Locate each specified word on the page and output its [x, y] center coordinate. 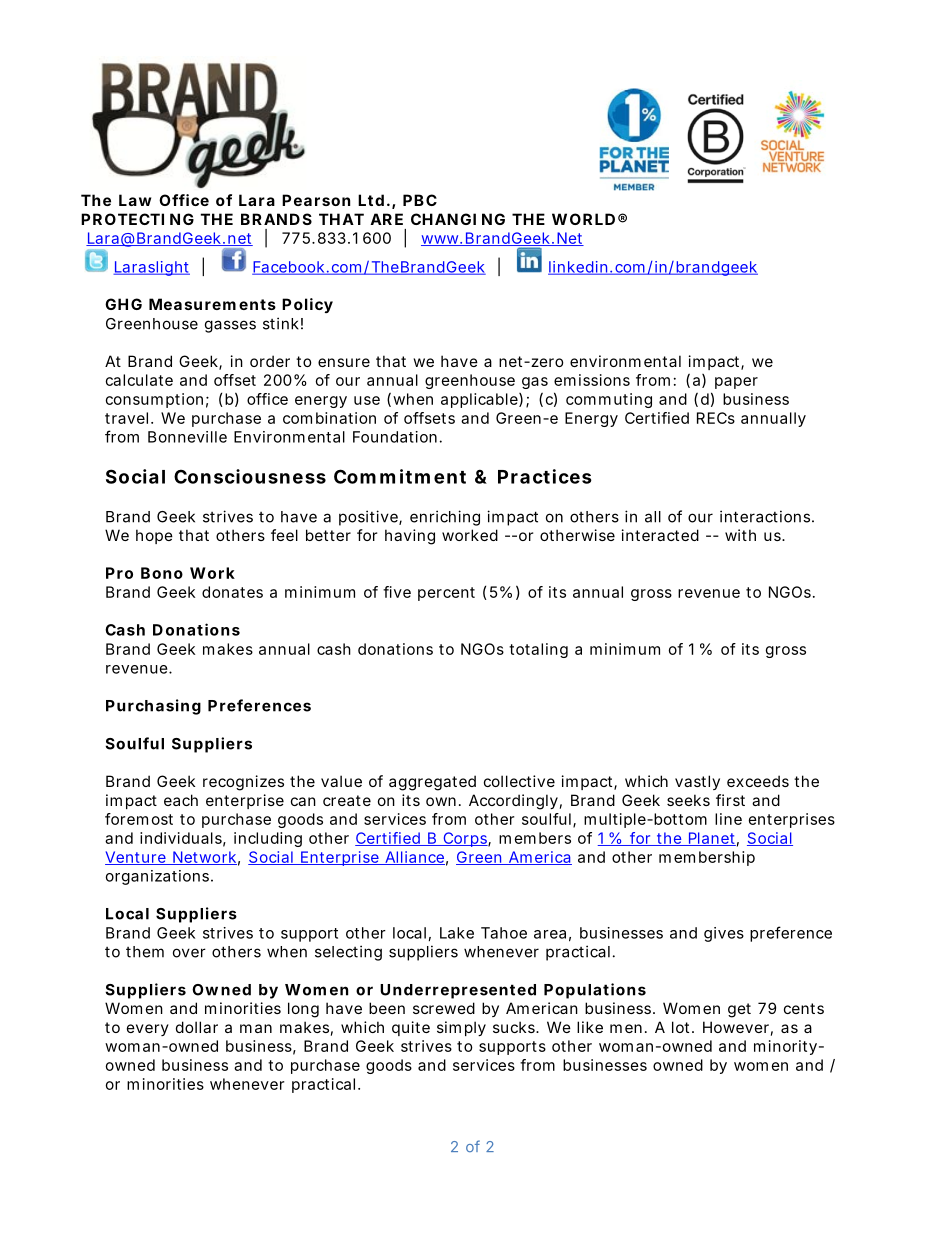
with [740, 535]
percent [446, 594]
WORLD [583, 219]
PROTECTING [137, 219]
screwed [444, 1008]
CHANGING [458, 219]
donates [232, 592]
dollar [197, 1027]
